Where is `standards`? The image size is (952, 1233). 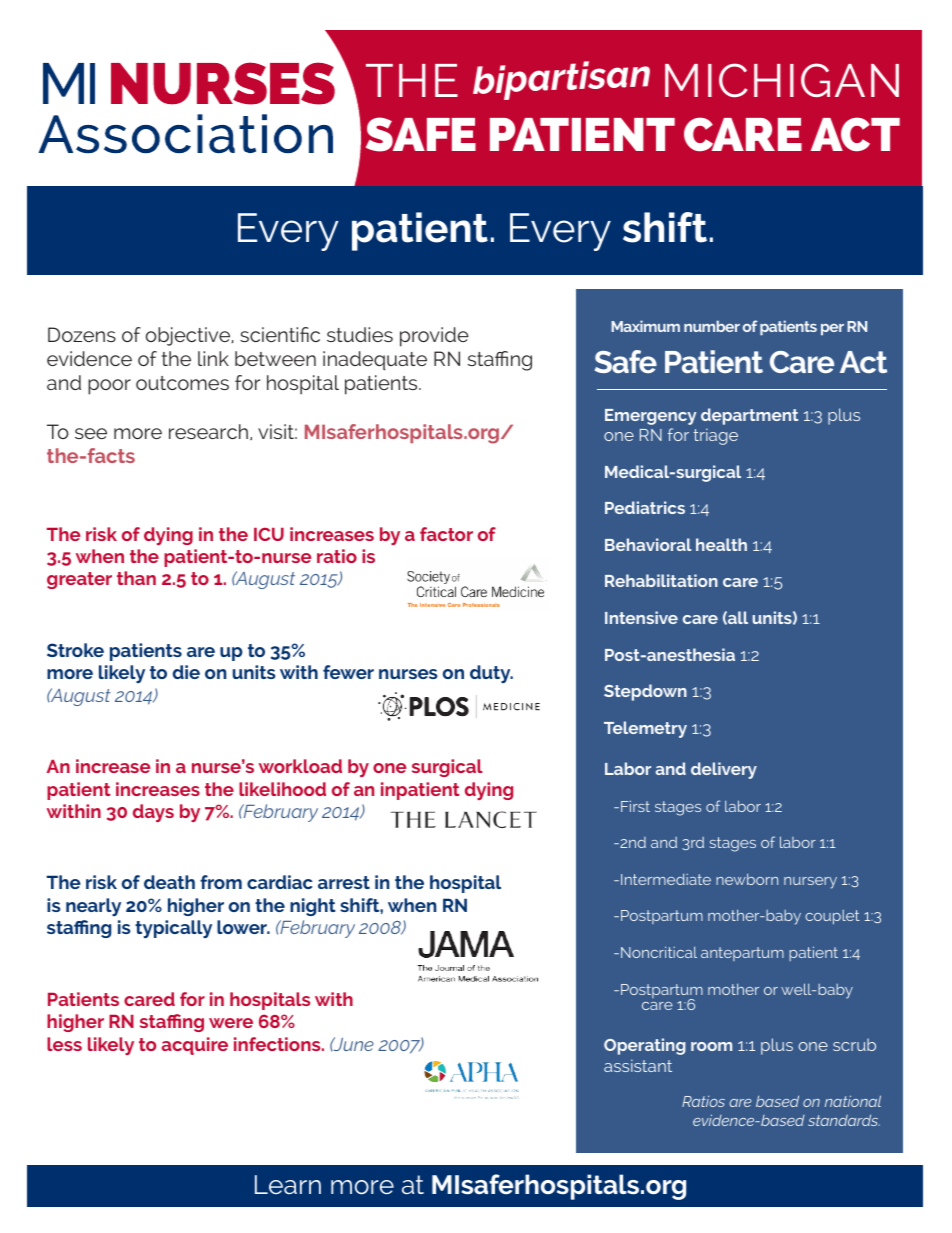
standards is located at coordinates (844, 1120).
